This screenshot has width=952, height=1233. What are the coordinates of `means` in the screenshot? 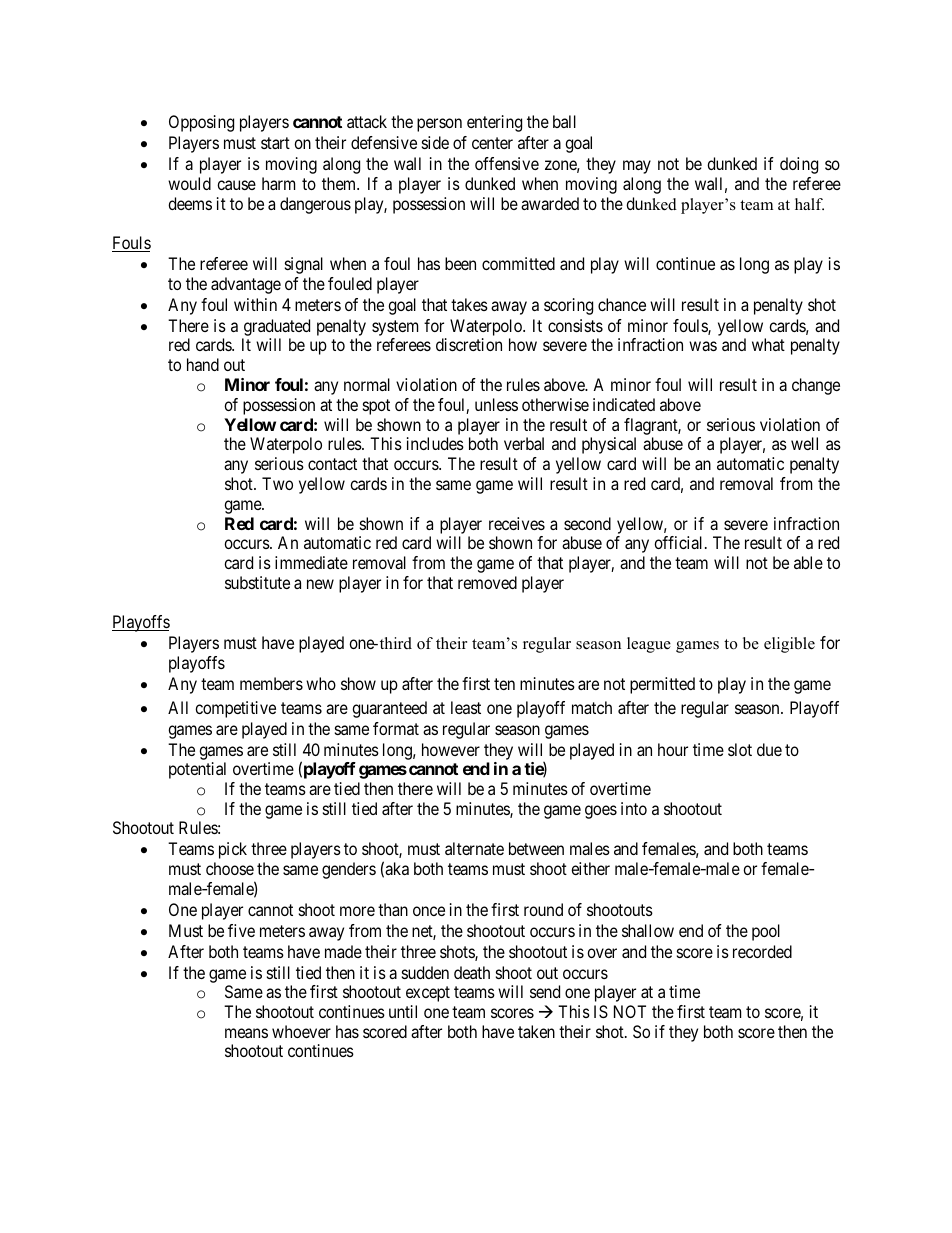 It's located at (246, 1033).
